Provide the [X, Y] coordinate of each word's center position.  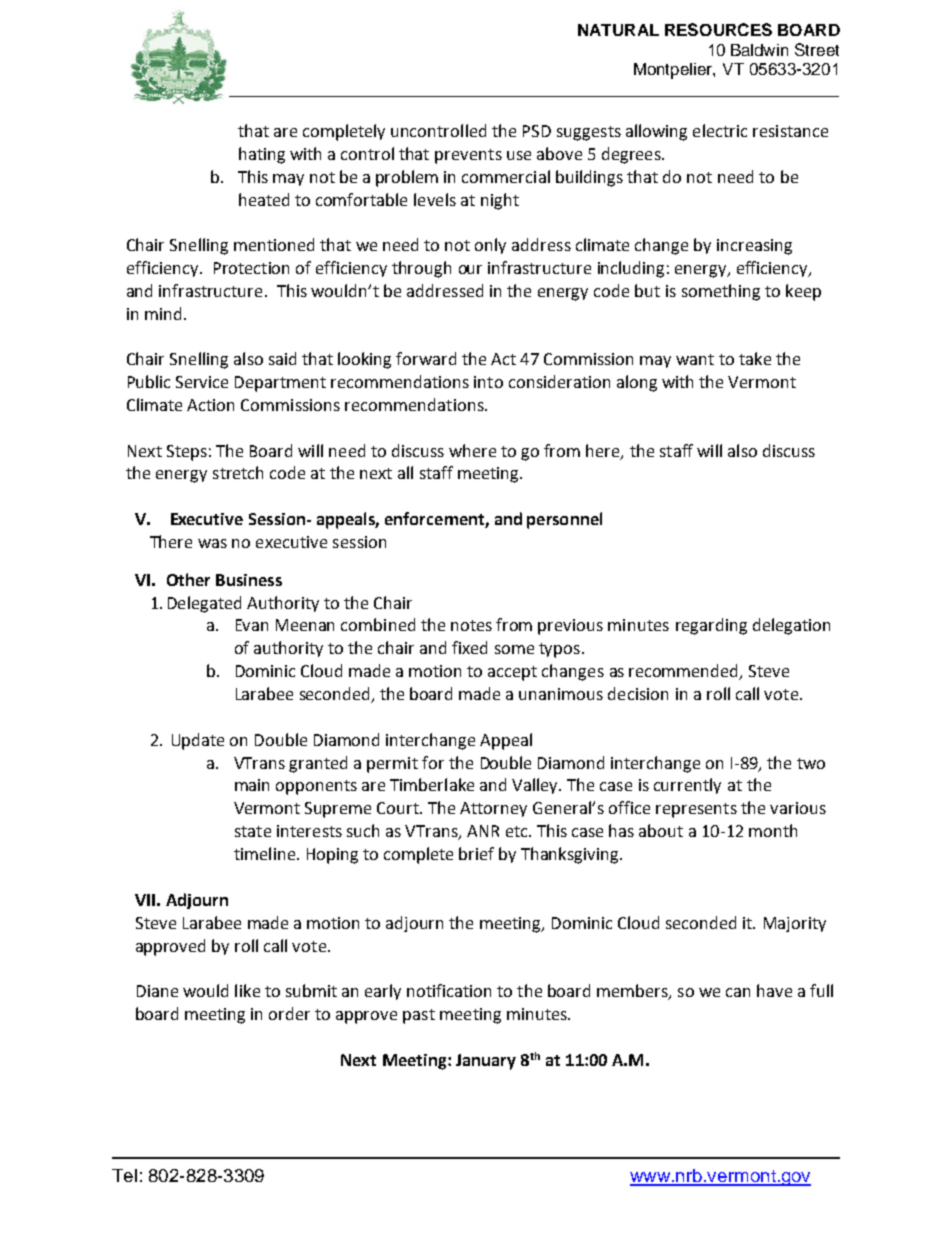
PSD [537, 131]
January [486, 1062]
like [247, 990]
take [755, 358]
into [488, 382]
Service [202, 382]
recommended [685, 672]
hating [262, 155]
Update [198, 741]
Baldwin [759, 50]
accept [512, 673]
